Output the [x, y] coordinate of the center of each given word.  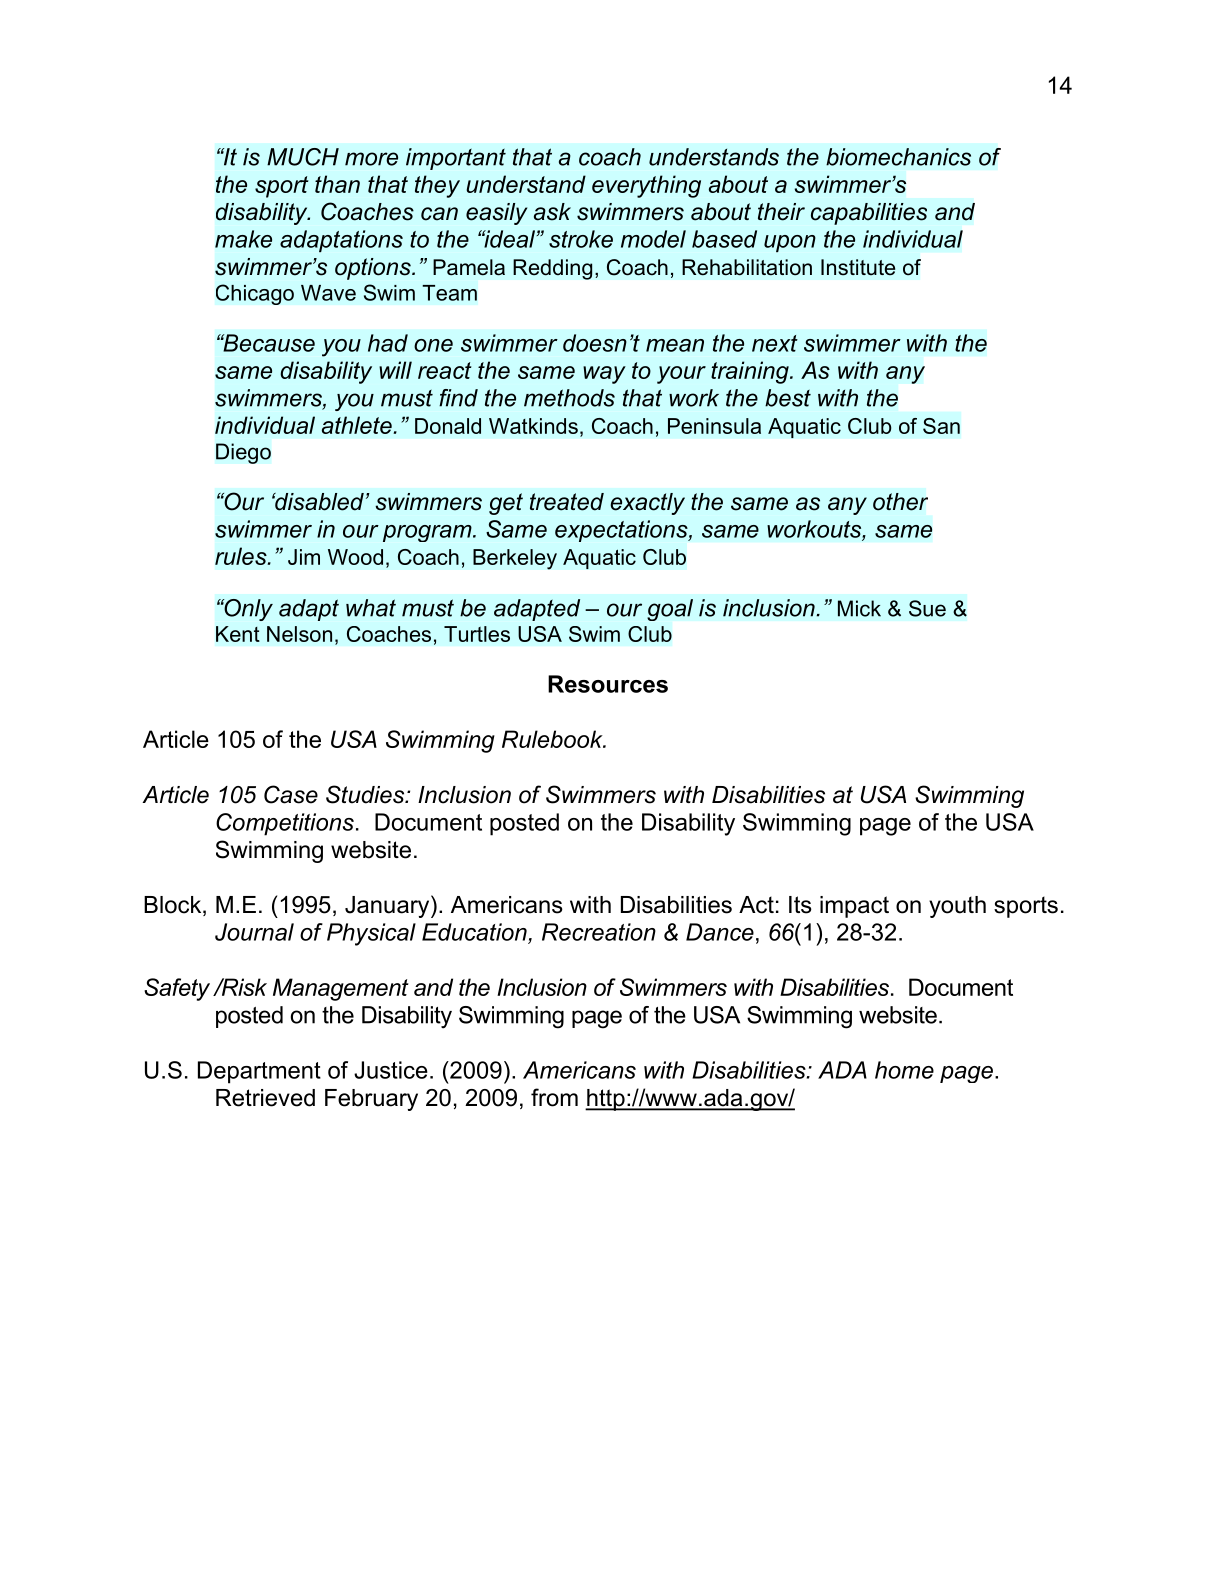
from [554, 1097]
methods [569, 398]
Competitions [285, 824]
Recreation [599, 932]
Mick [859, 608]
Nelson [299, 634]
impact [854, 907]
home [904, 1070]
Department [259, 1072]
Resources [608, 684]
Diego [243, 453]
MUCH [303, 157]
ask [552, 212]
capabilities [869, 214]
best [788, 398]
